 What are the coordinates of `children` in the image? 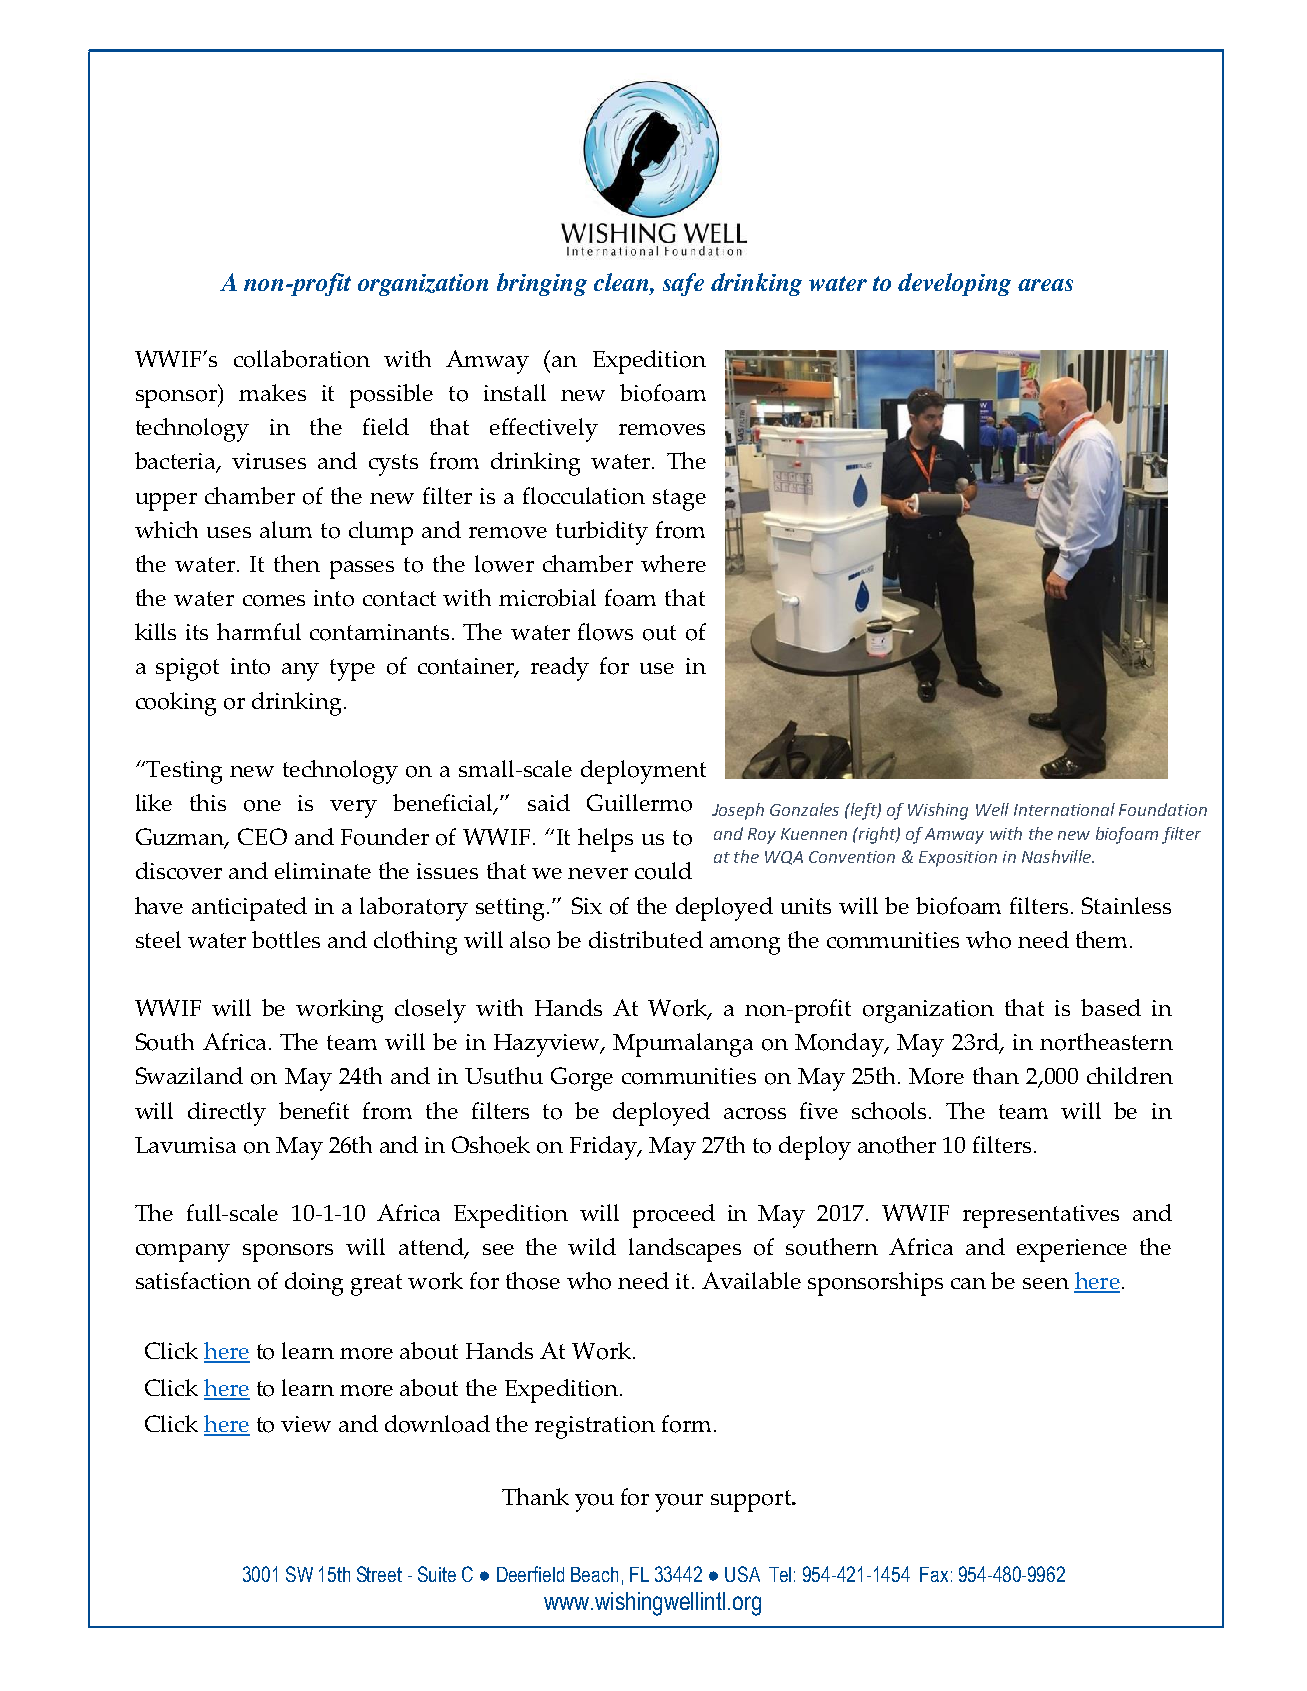 It's located at (1130, 1075).
